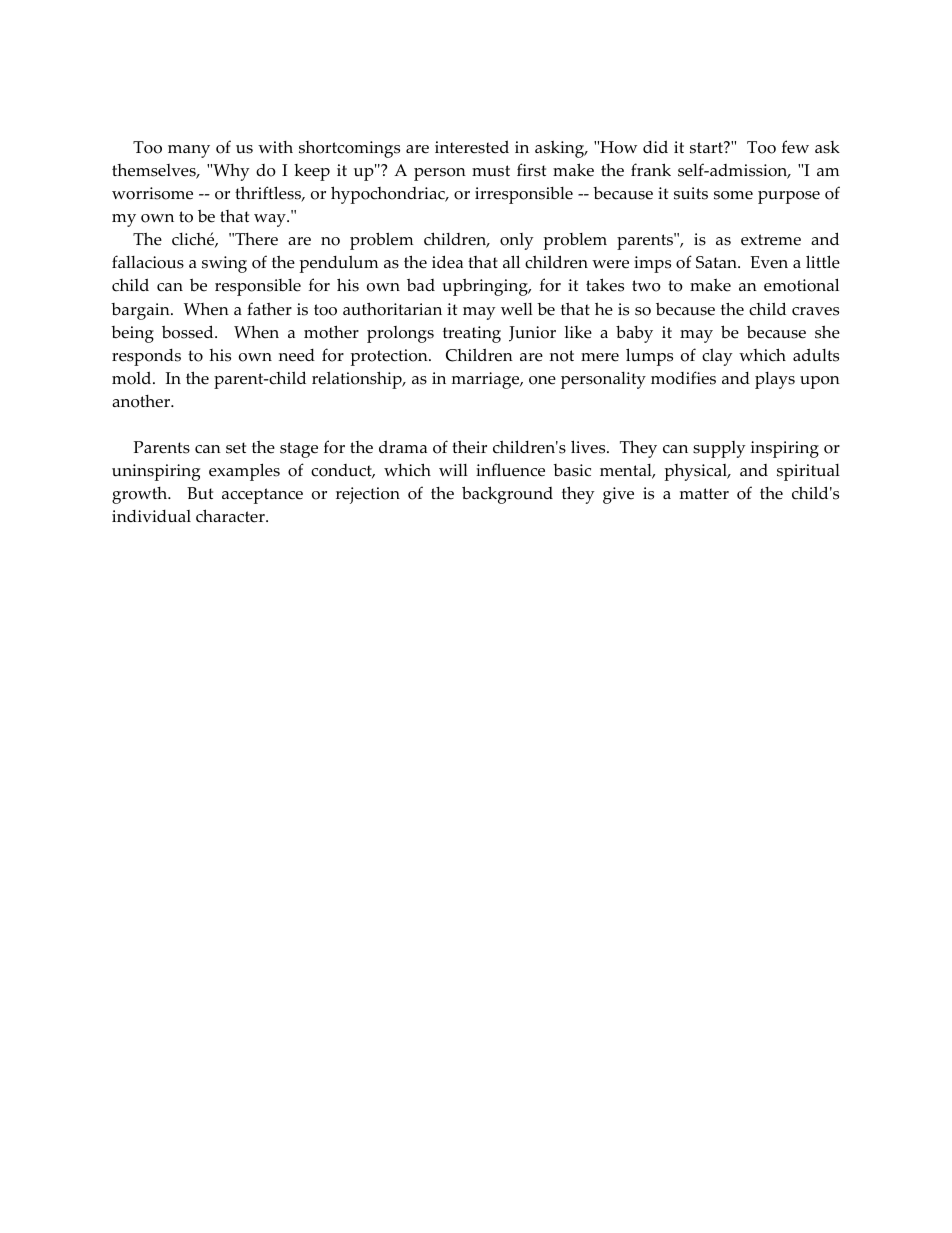 The image size is (952, 1233). I want to click on Even, so click(769, 262).
